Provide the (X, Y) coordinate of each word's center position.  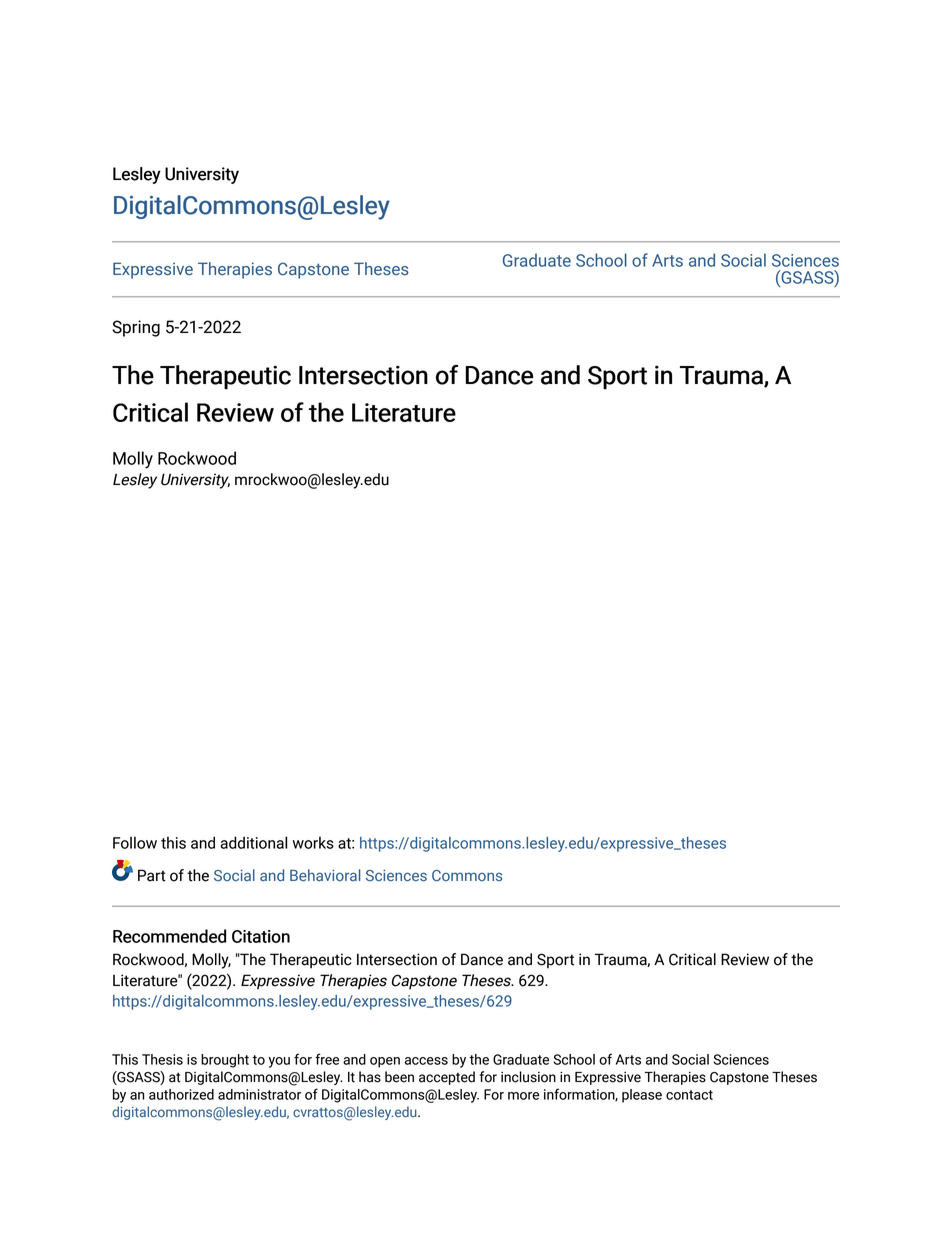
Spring (136, 328)
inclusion (528, 1077)
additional (253, 842)
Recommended (169, 936)
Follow (135, 842)
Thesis (162, 1059)
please (642, 1096)
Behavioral (325, 875)
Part (152, 875)
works (313, 843)
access (426, 1061)
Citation (261, 936)
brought (225, 1061)
